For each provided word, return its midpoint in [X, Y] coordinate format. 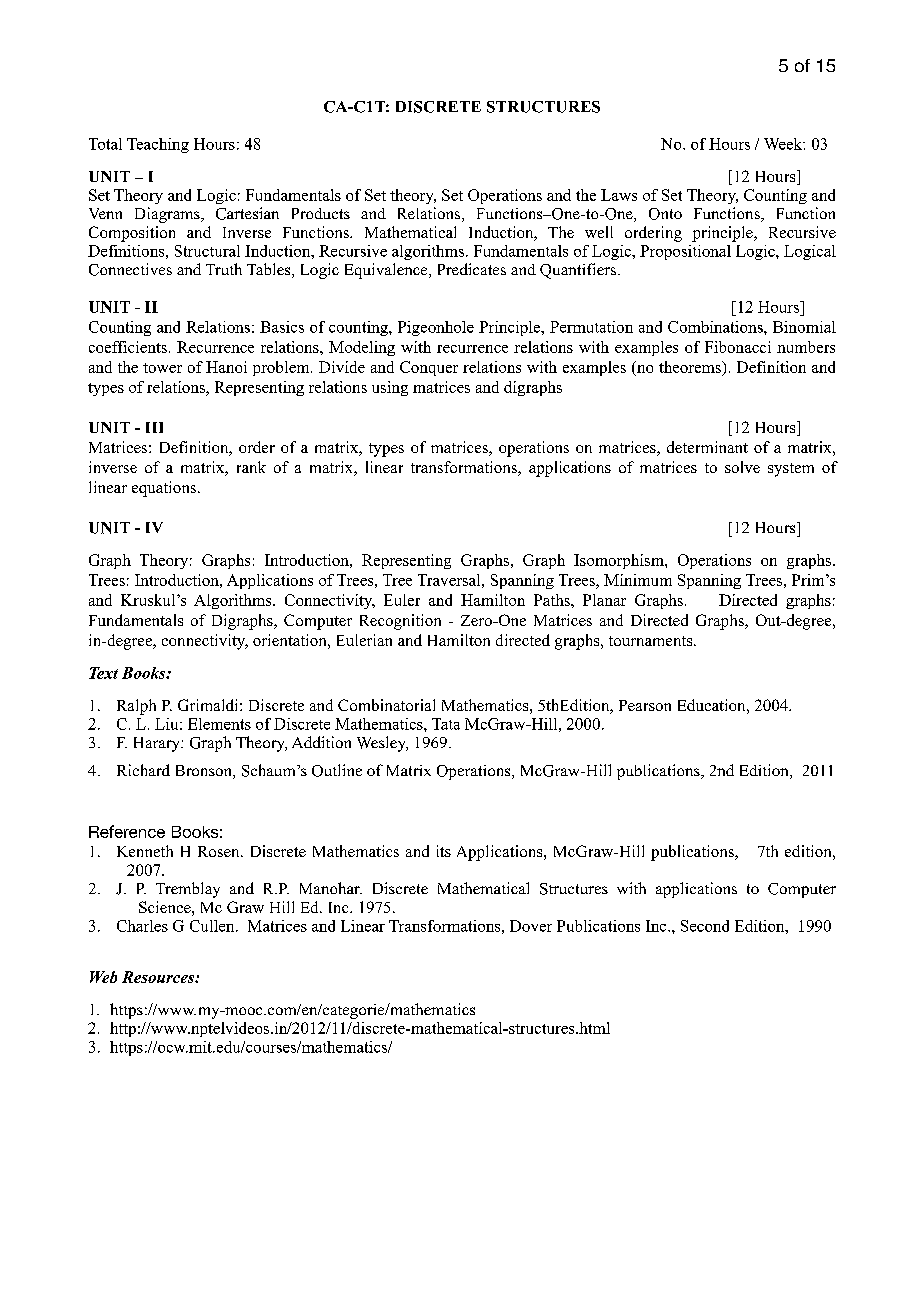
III [154, 427]
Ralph [136, 707]
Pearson [645, 705]
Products [321, 213]
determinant [707, 447]
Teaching [158, 145]
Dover [531, 926]
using [390, 388]
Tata [446, 724]
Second [705, 926]
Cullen [213, 926]
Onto [665, 214]
